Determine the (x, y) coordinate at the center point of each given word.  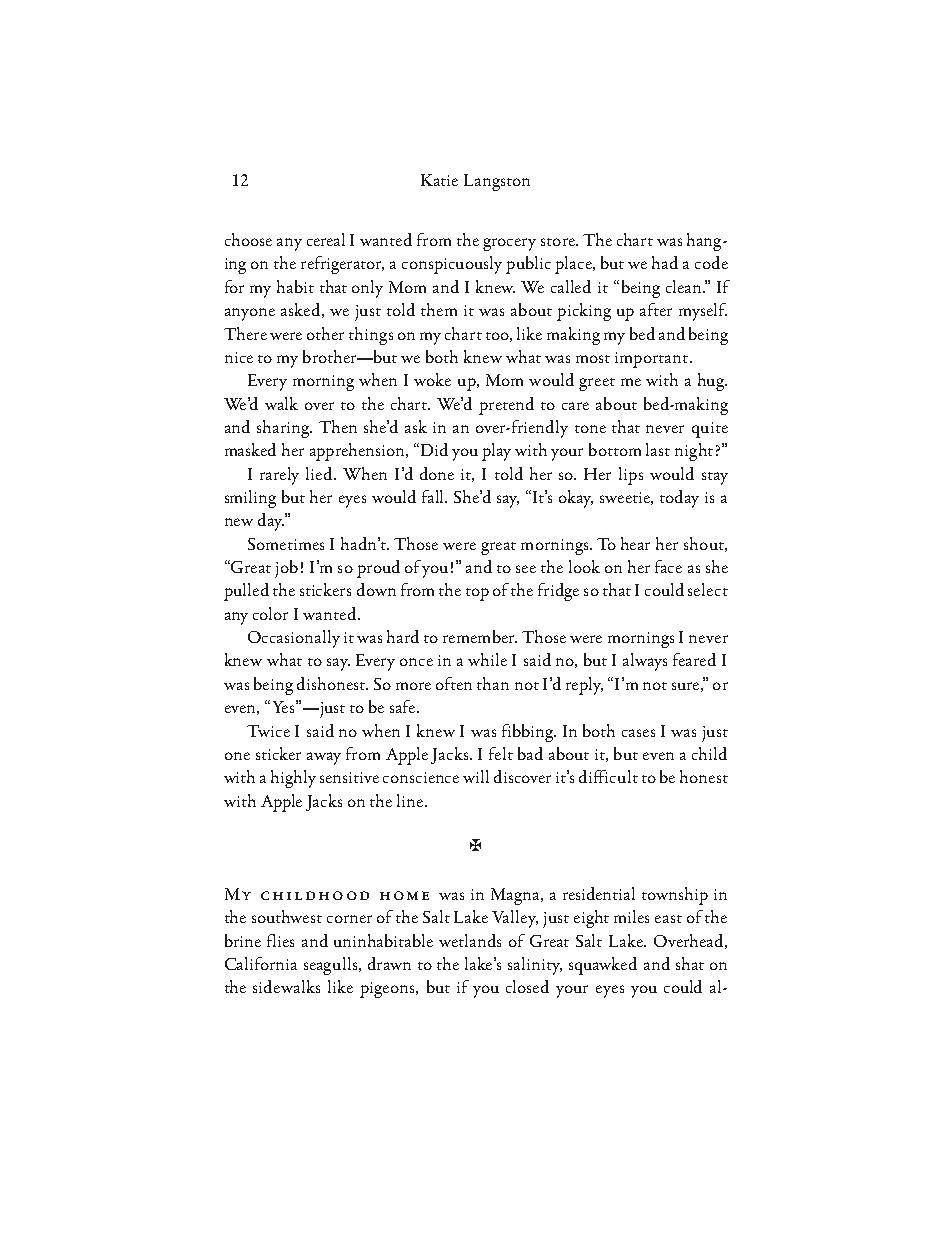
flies (280, 940)
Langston (497, 182)
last (658, 449)
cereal (326, 239)
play (496, 452)
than (493, 683)
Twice (268, 731)
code (711, 262)
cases (638, 733)
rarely (279, 476)
